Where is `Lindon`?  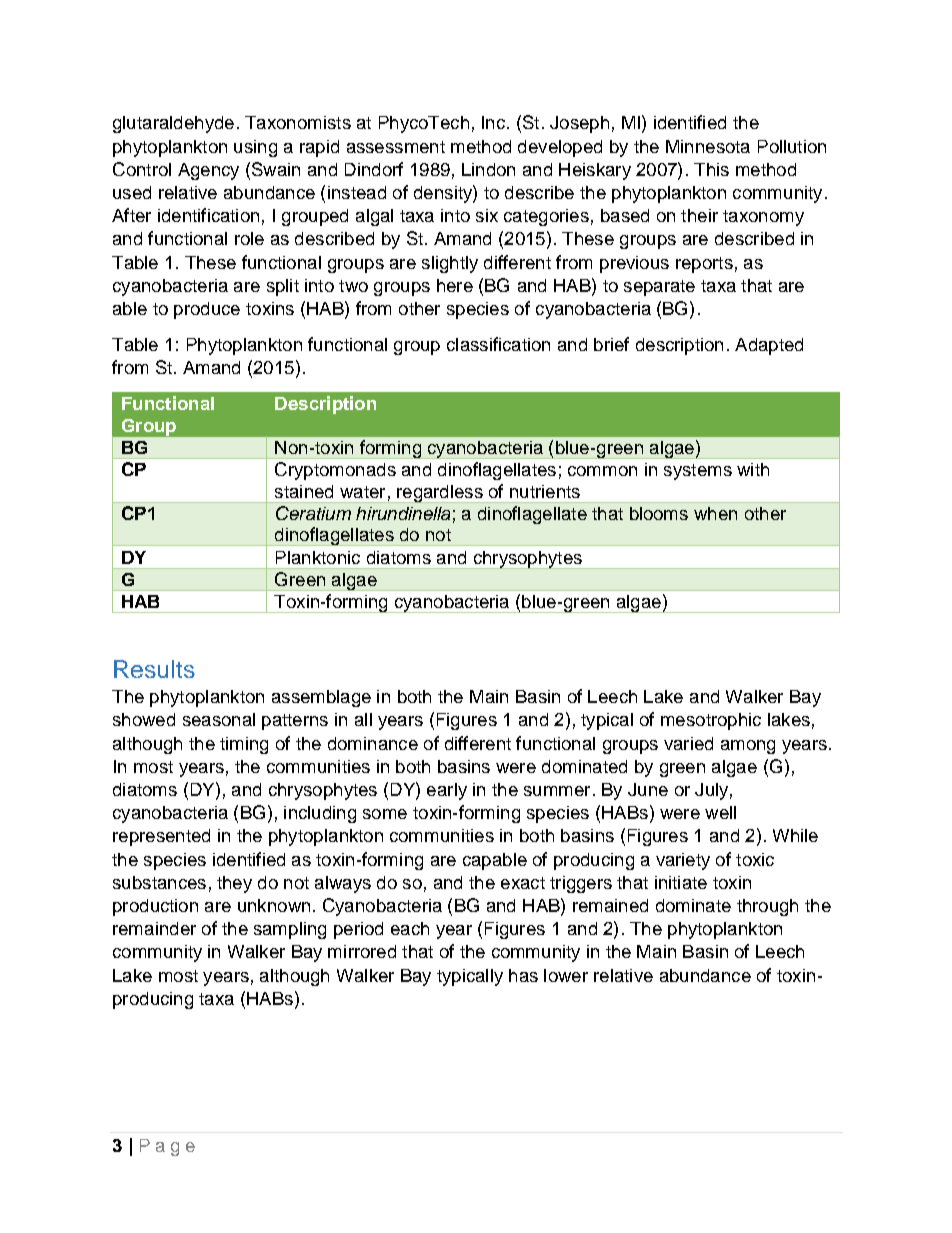
Lindon is located at coordinates (488, 169).
